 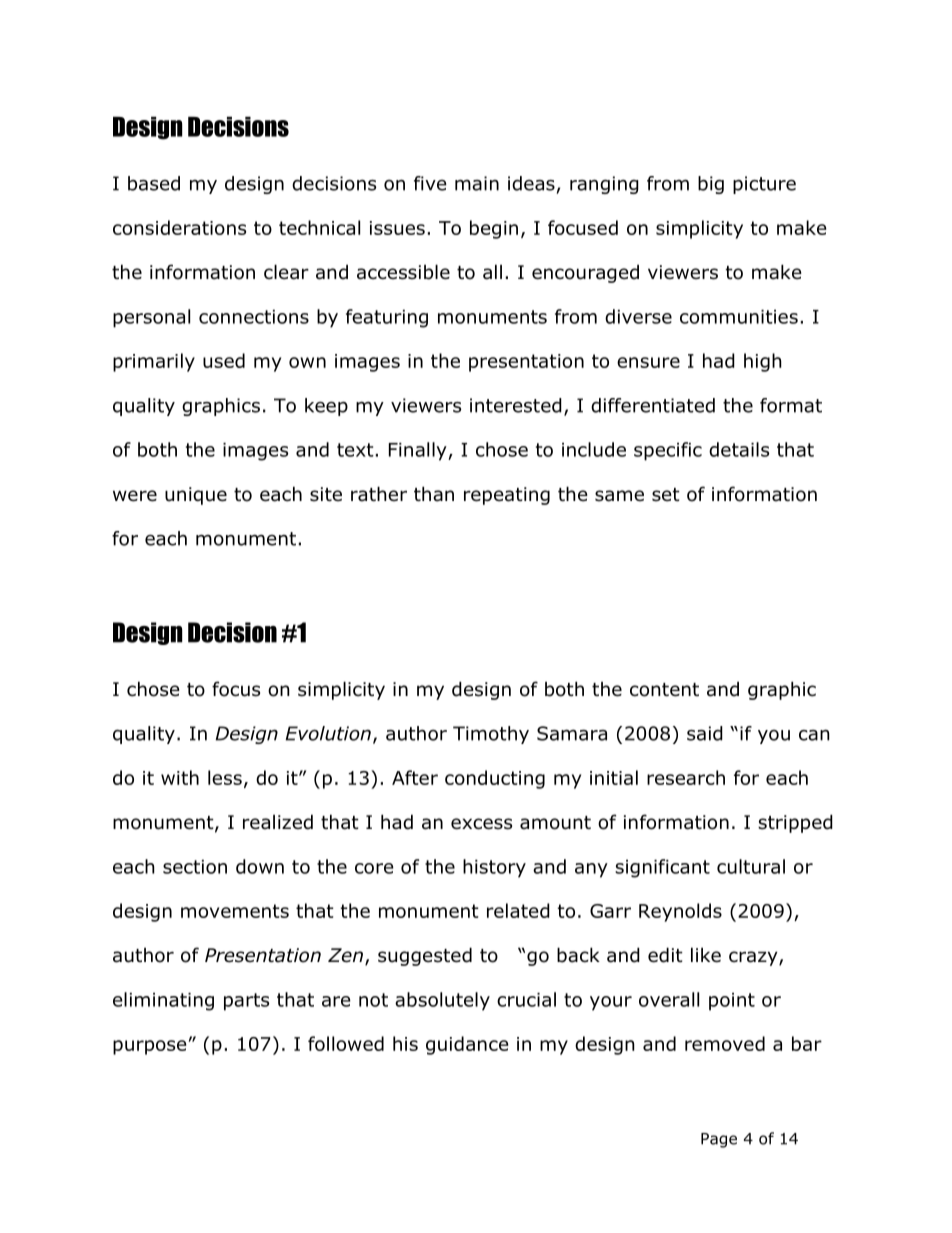 What do you see at coordinates (149, 1047) in the image?
I see `purpose` at bounding box center [149, 1047].
